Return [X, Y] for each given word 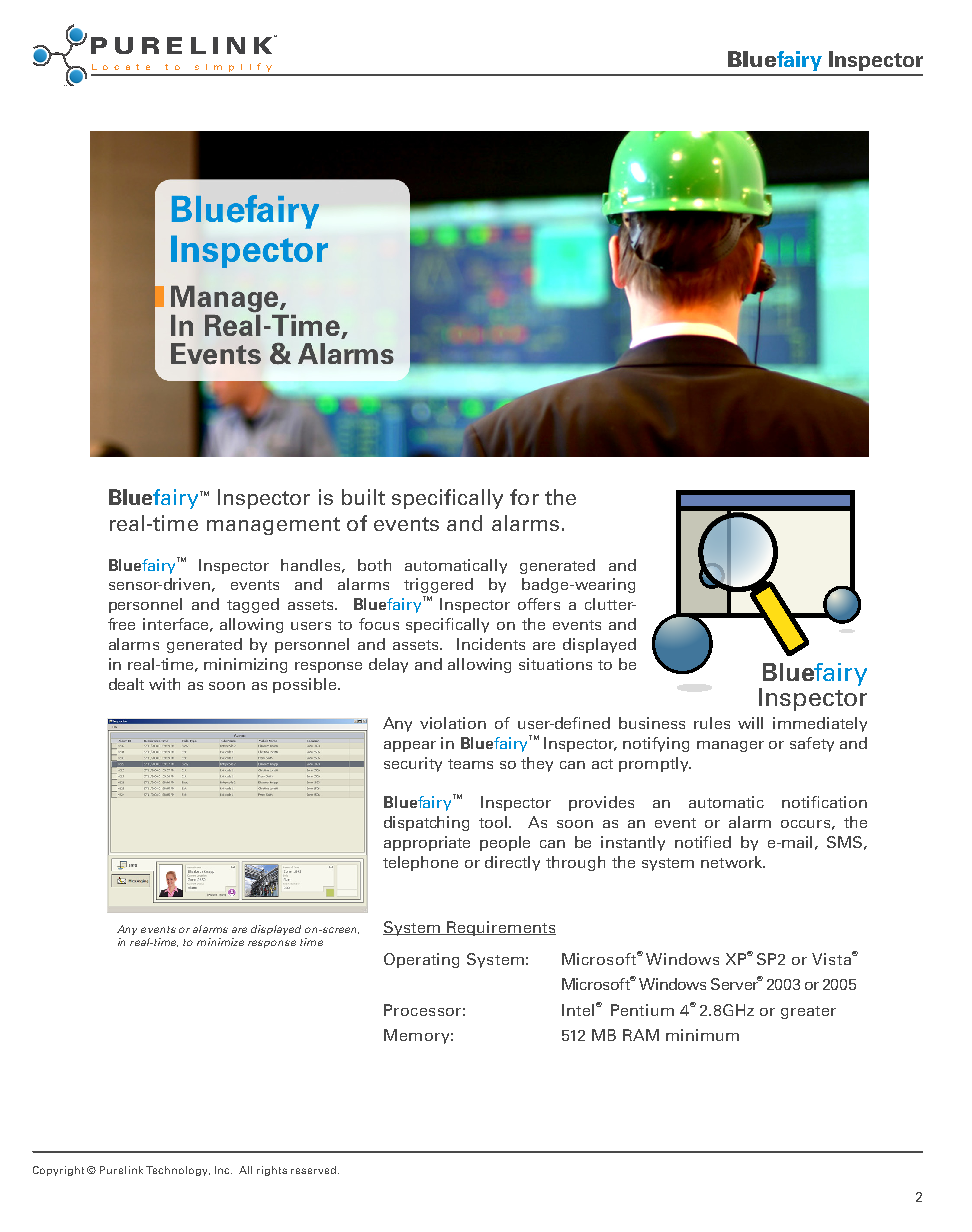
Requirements [501, 928]
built [363, 497]
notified [703, 842]
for [524, 497]
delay [388, 665]
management [273, 526]
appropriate [427, 843]
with [164, 684]
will [750, 723]
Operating [421, 960]
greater [808, 1012]
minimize [220, 942]
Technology [178, 1171]
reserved [315, 1170]
